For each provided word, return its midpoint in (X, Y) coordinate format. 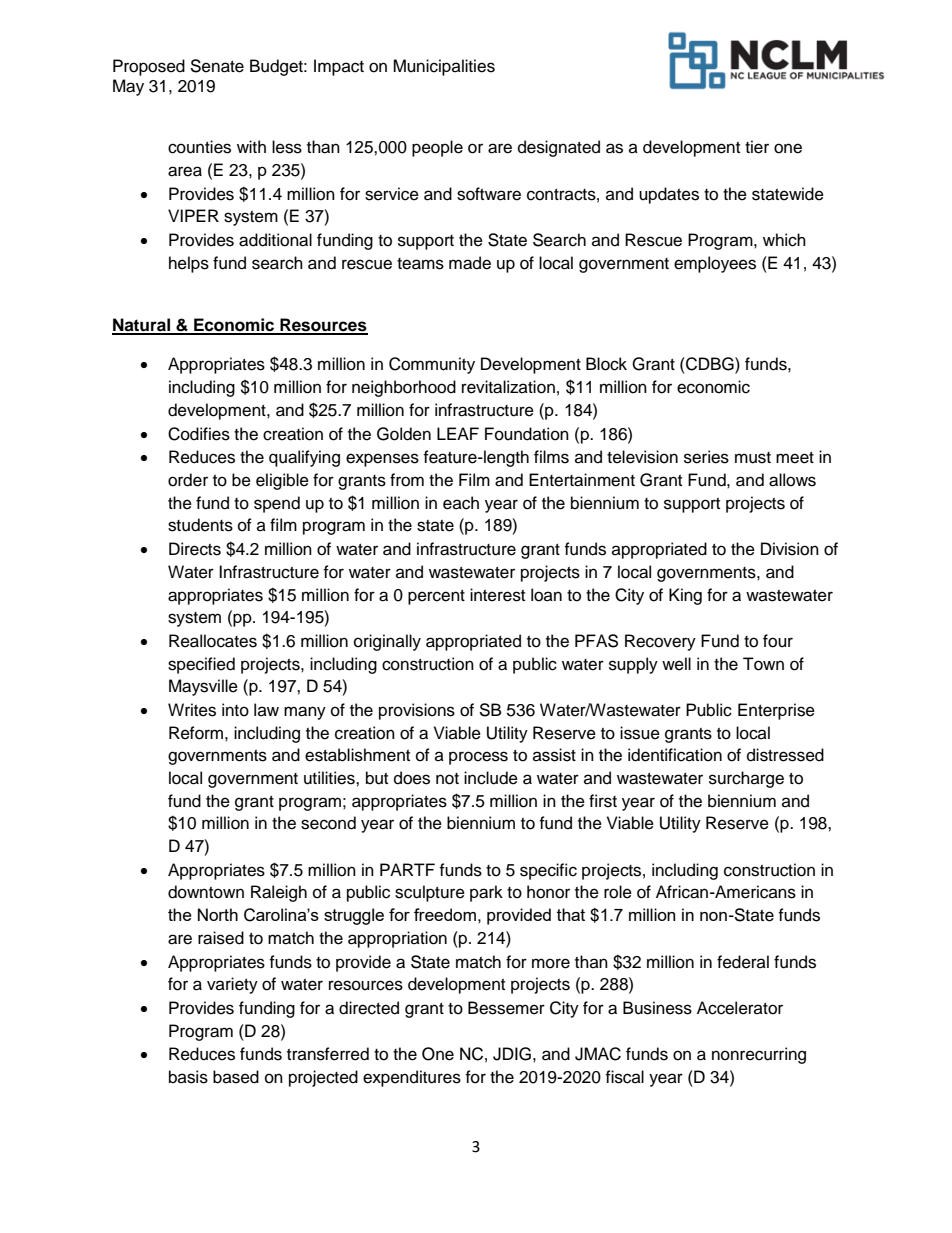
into (235, 710)
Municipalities (444, 67)
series (706, 457)
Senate (217, 66)
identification (675, 755)
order (188, 480)
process (478, 758)
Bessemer (506, 1008)
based (236, 1077)
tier (757, 147)
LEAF (458, 433)
